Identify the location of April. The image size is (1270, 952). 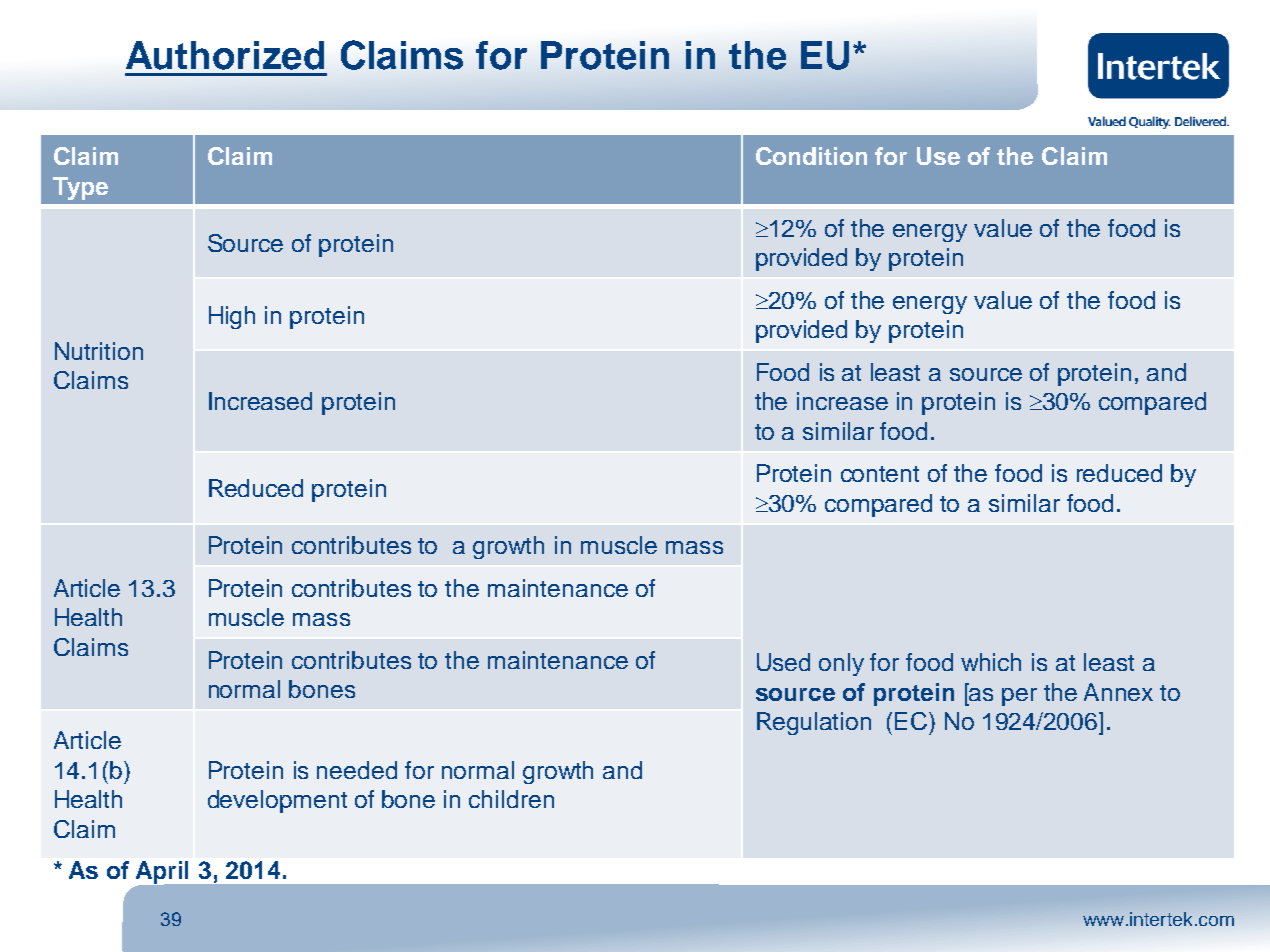
(162, 872).
